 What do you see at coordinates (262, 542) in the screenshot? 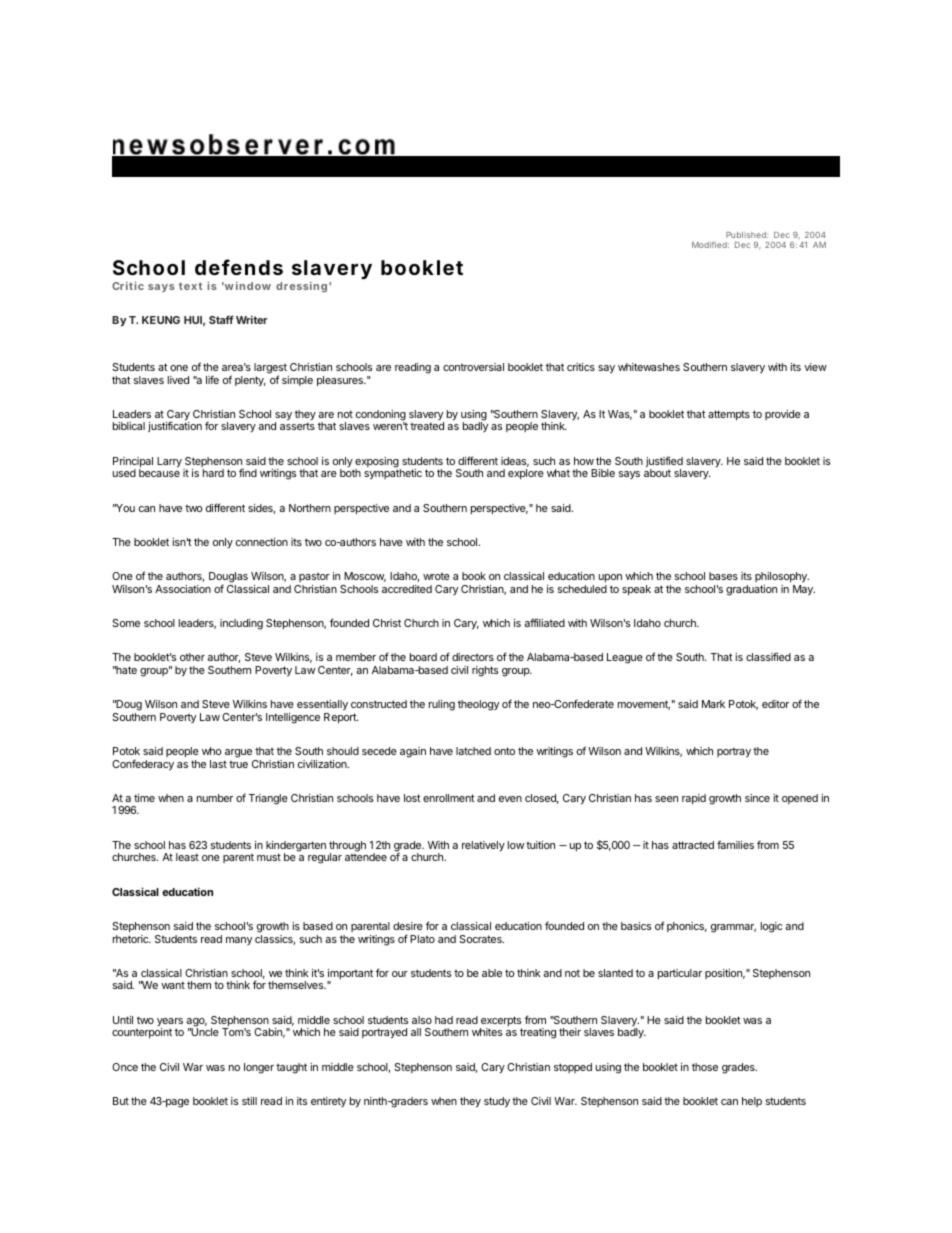
I see `connection` at bounding box center [262, 542].
